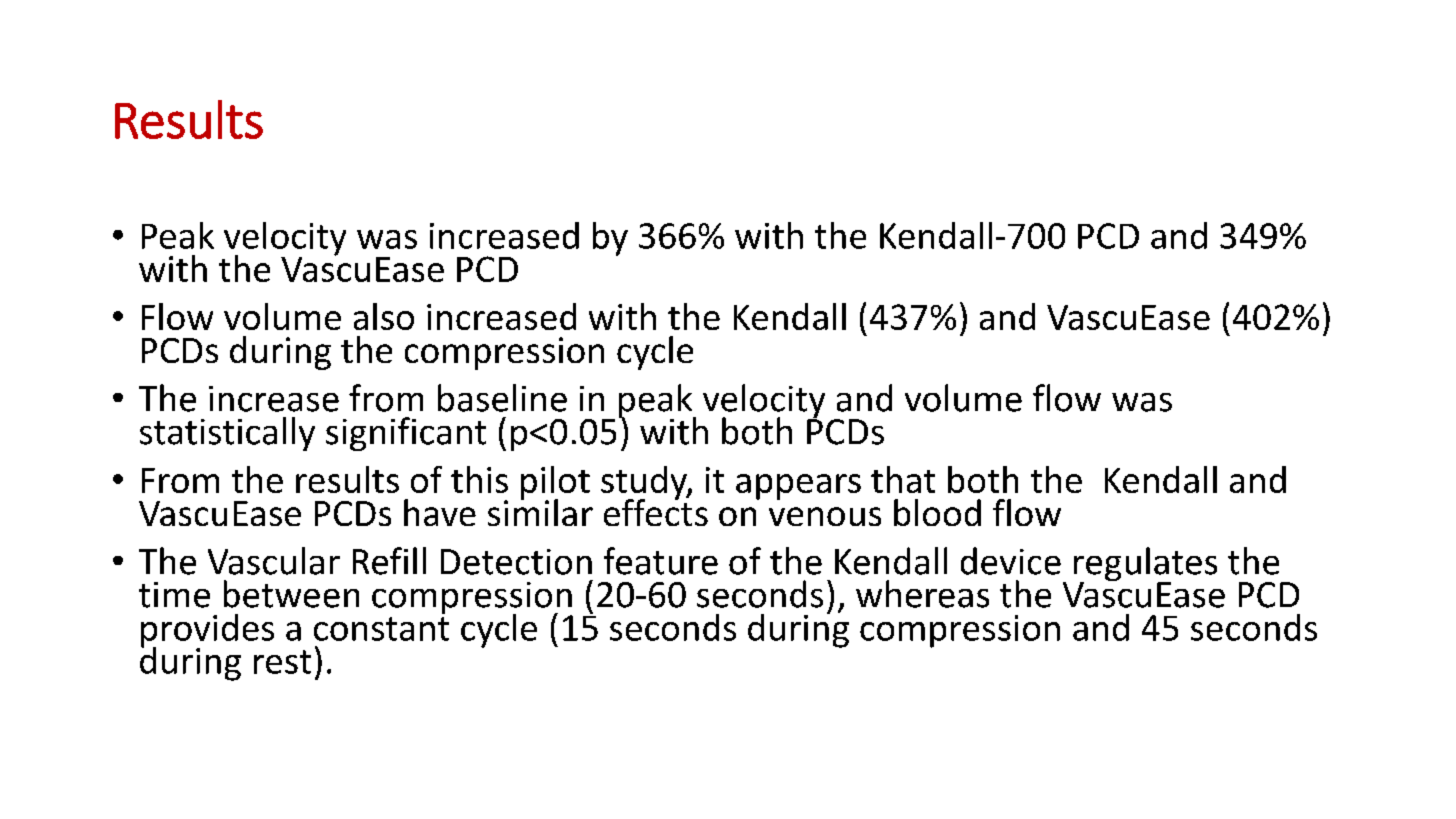 The image size is (1456, 819). Describe the element at coordinates (282, 662) in the screenshot. I see `rest` at that location.
